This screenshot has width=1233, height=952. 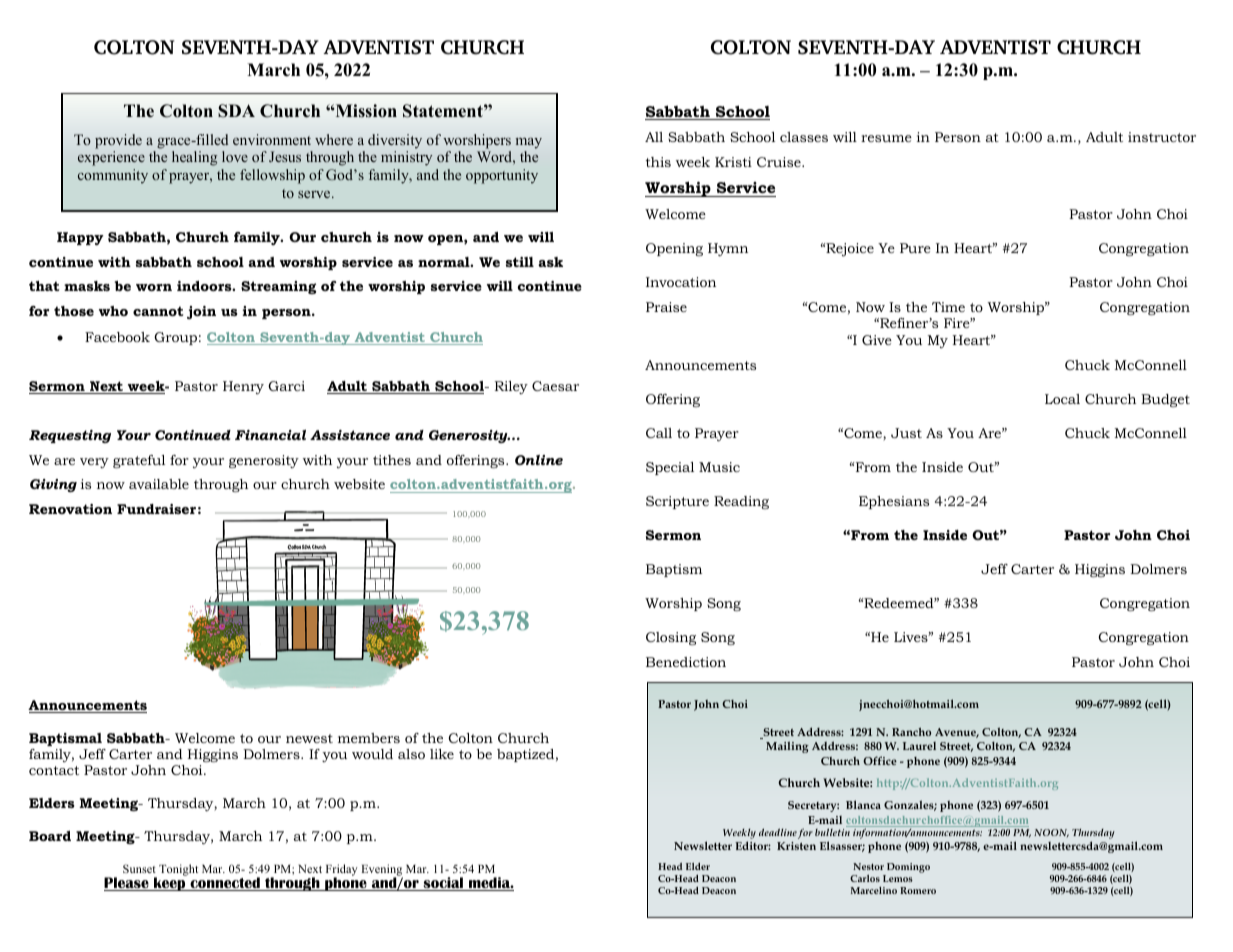 What do you see at coordinates (178, 870) in the screenshot?
I see `Tonight` at bounding box center [178, 870].
